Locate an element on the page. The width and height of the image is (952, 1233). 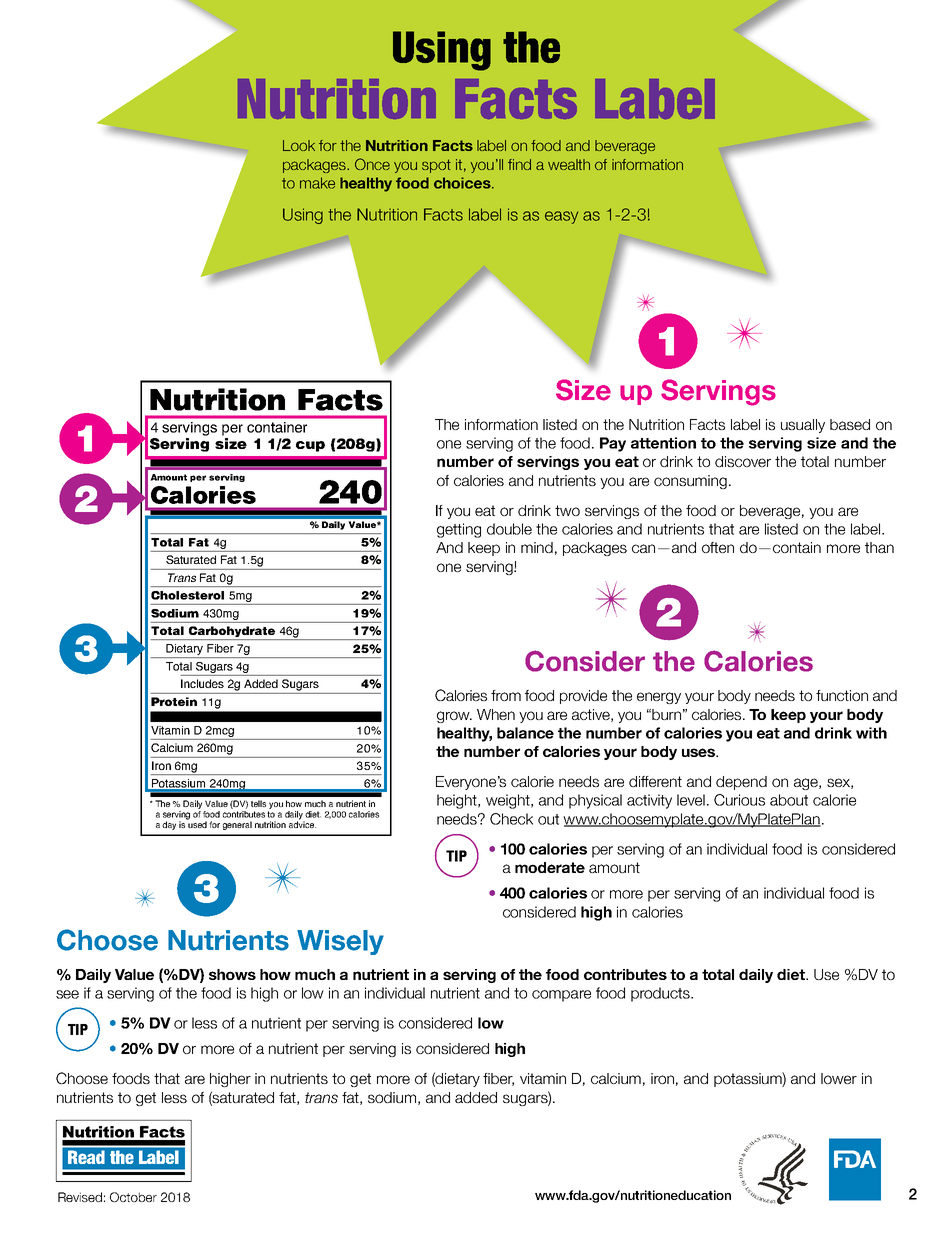
October is located at coordinates (133, 1197).
